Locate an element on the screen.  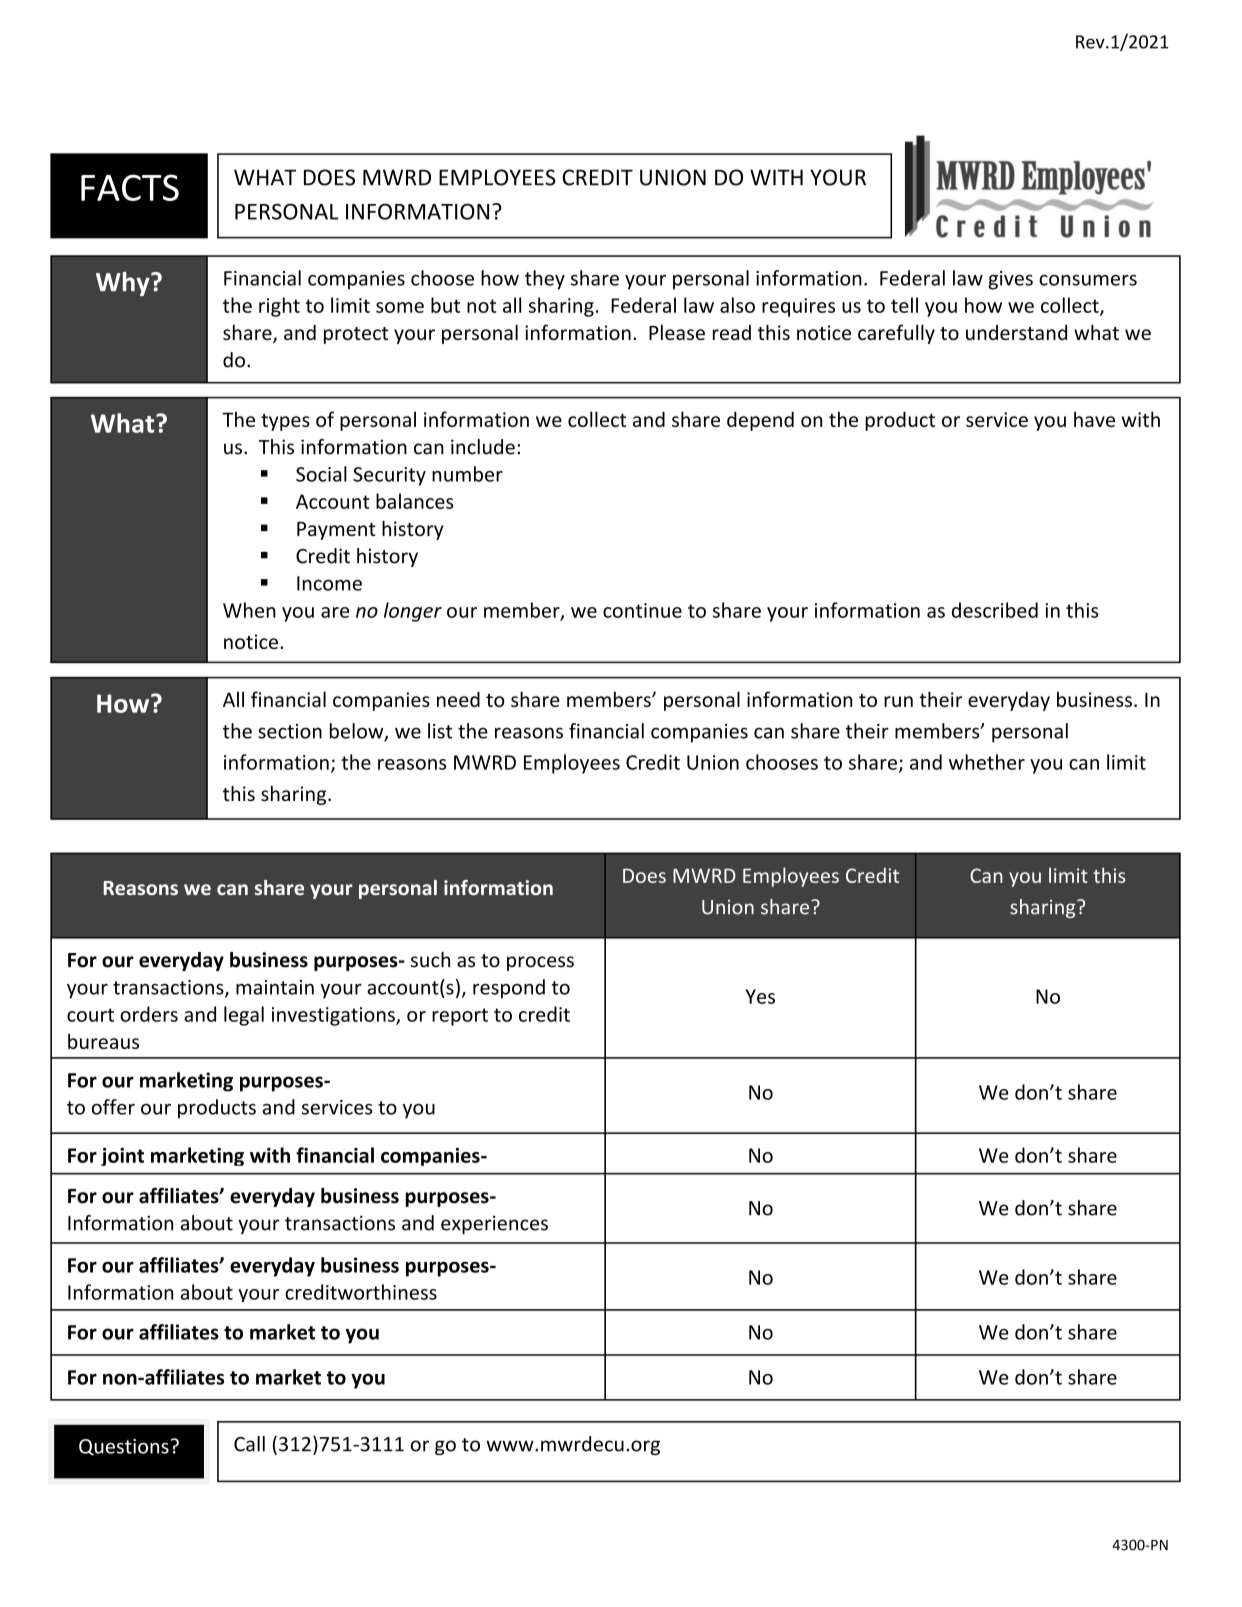
section is located at coordinates (290, 731).
